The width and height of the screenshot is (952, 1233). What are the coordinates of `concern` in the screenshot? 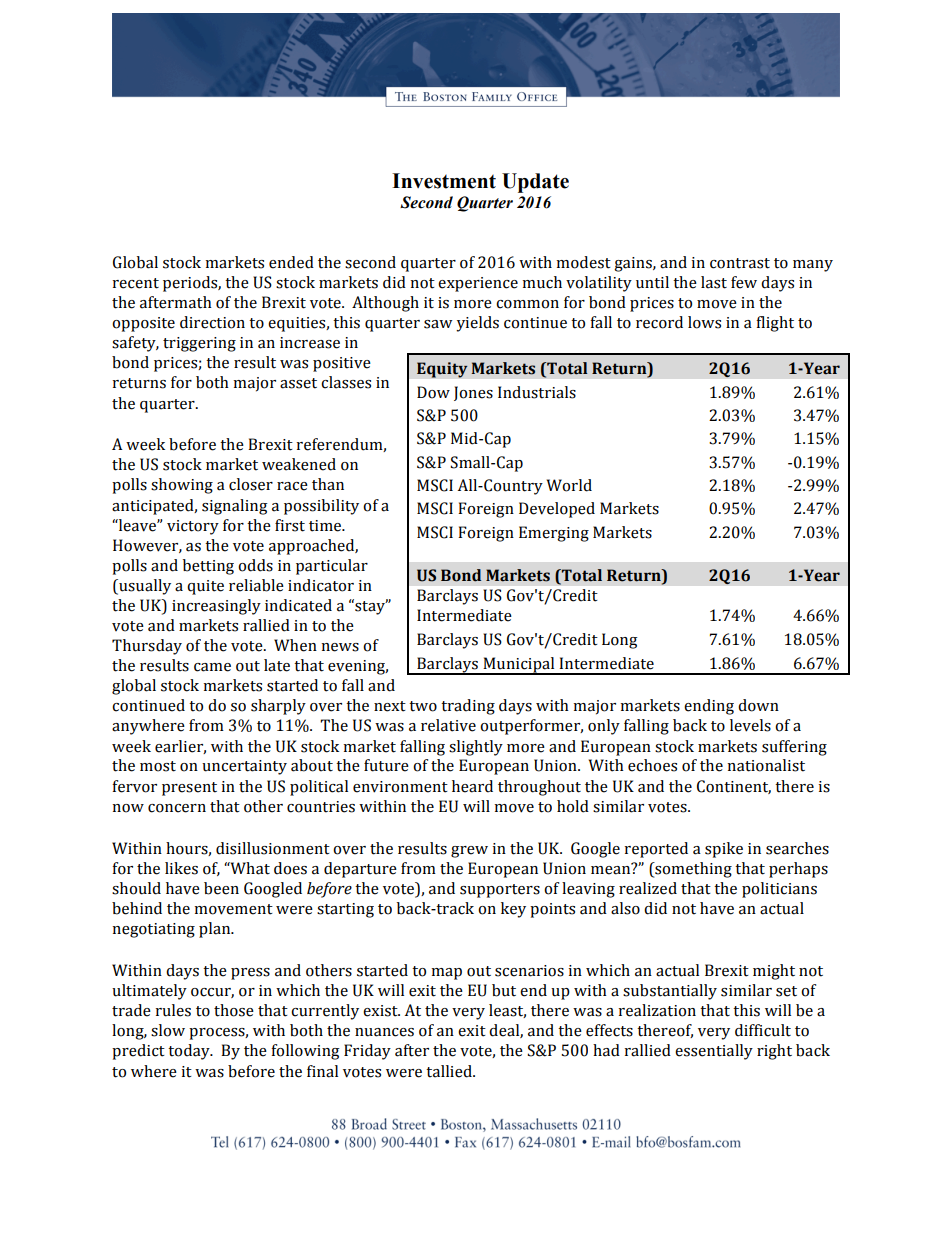 It's located at (177, 808).
